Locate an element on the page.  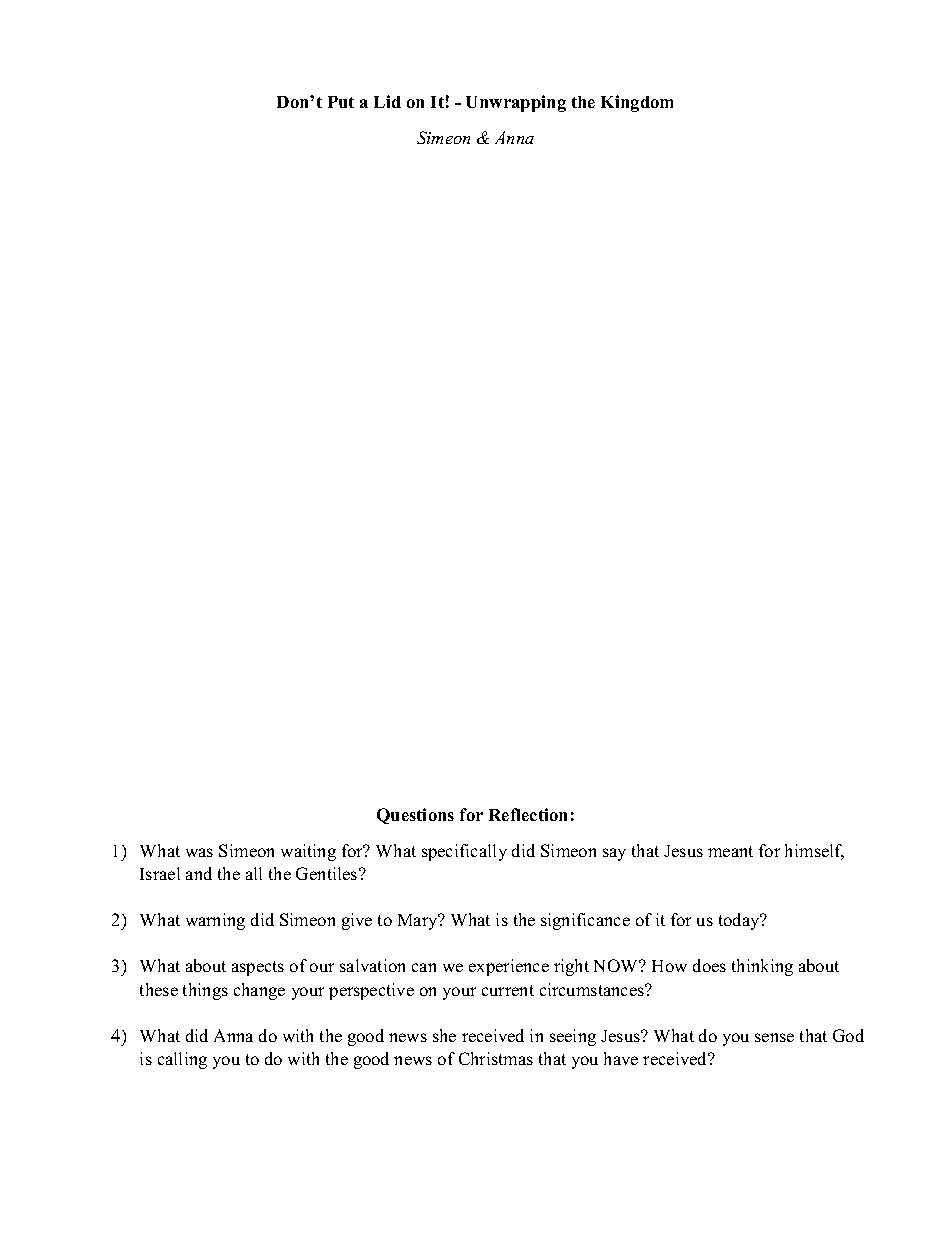
was is located at coordinates (199, 852).
